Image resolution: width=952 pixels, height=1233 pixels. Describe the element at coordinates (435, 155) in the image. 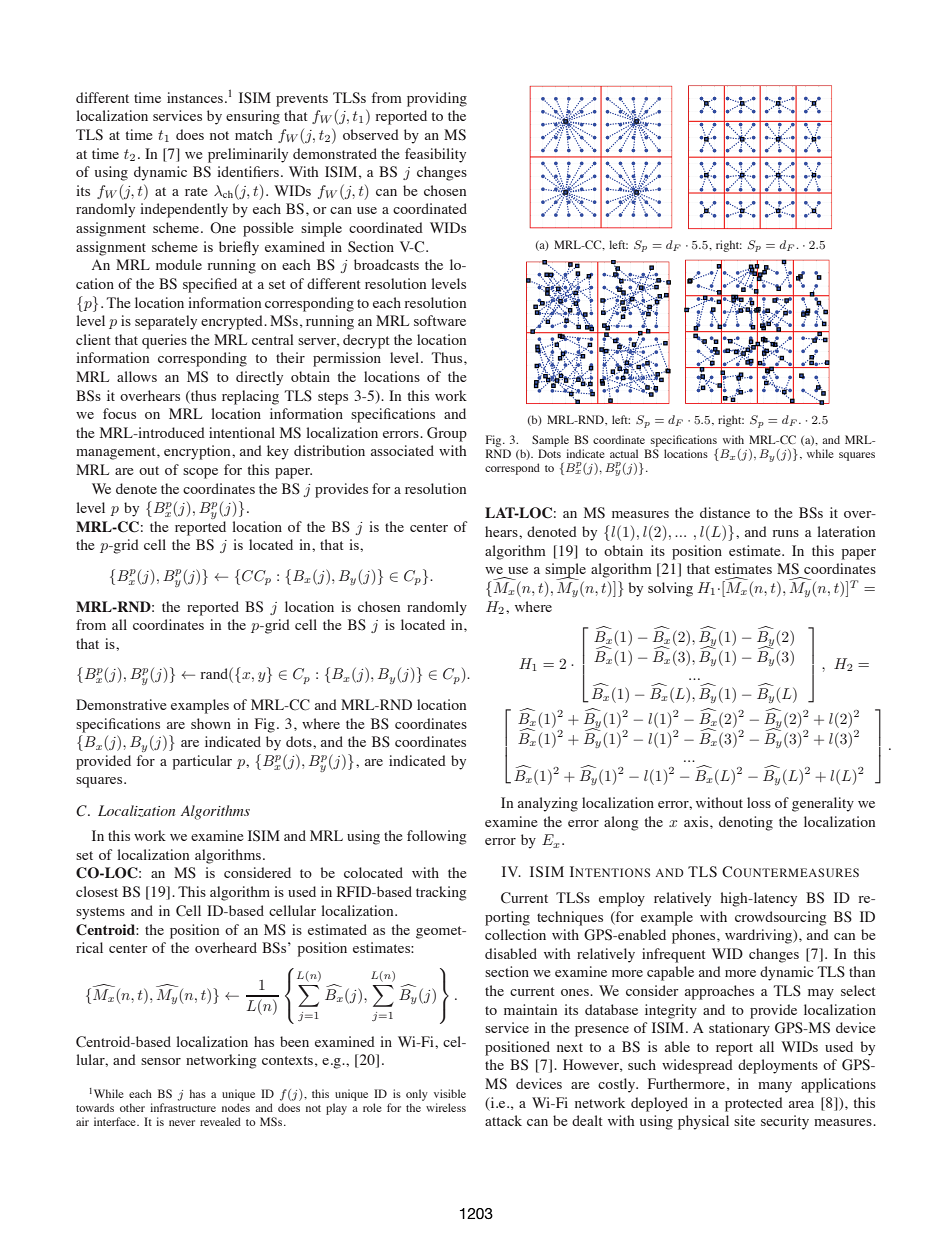

I see `feasibility` at that location.
